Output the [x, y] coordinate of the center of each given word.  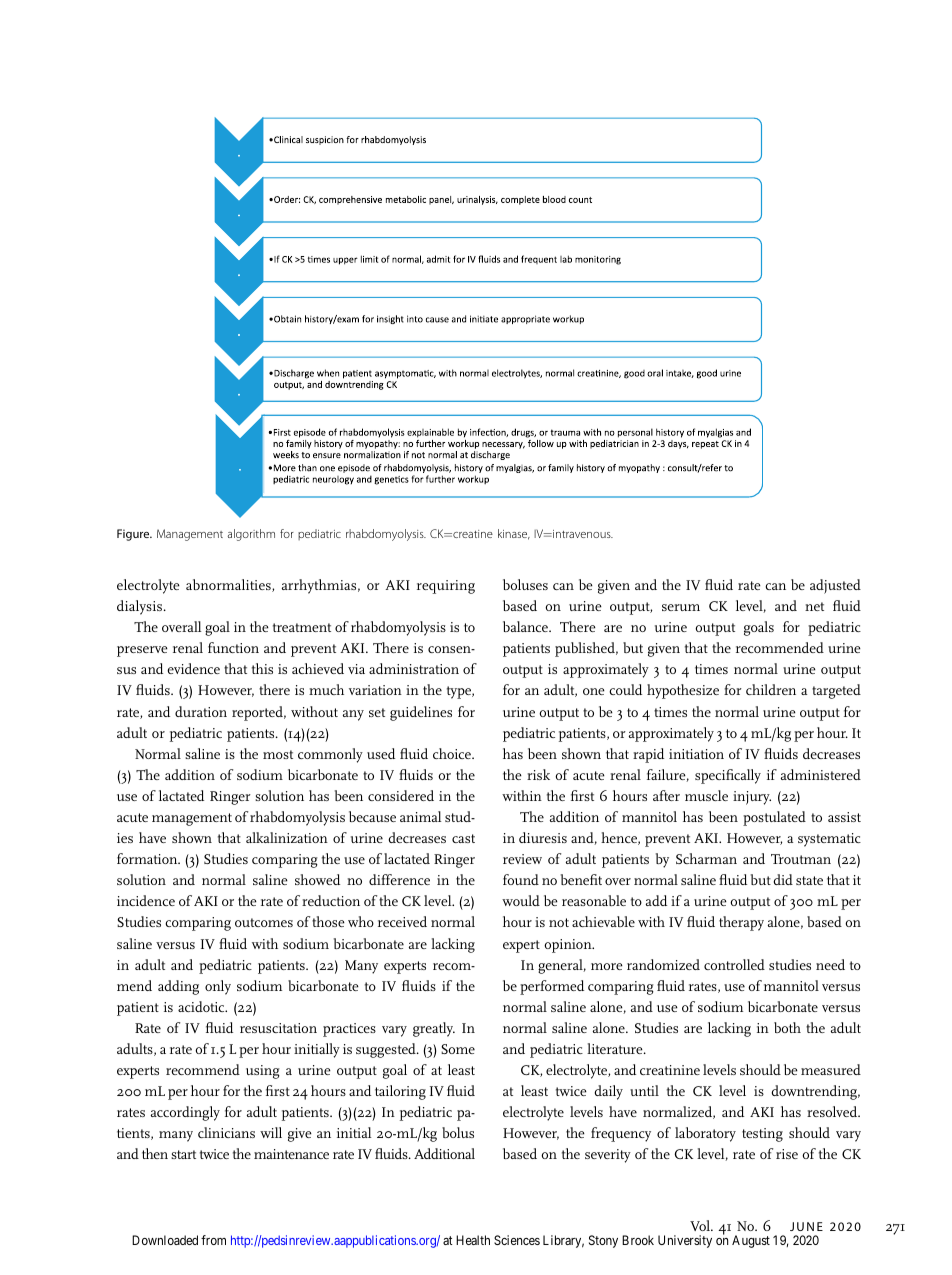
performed [552, 987]
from [213, 1240]
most [278, 754]
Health [473, 1240]
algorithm [251, 535]
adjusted [835, 586]
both [787, 1027]
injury [752, 798]
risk [538, 774]
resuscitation [278, 1028]
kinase [514, 534]
